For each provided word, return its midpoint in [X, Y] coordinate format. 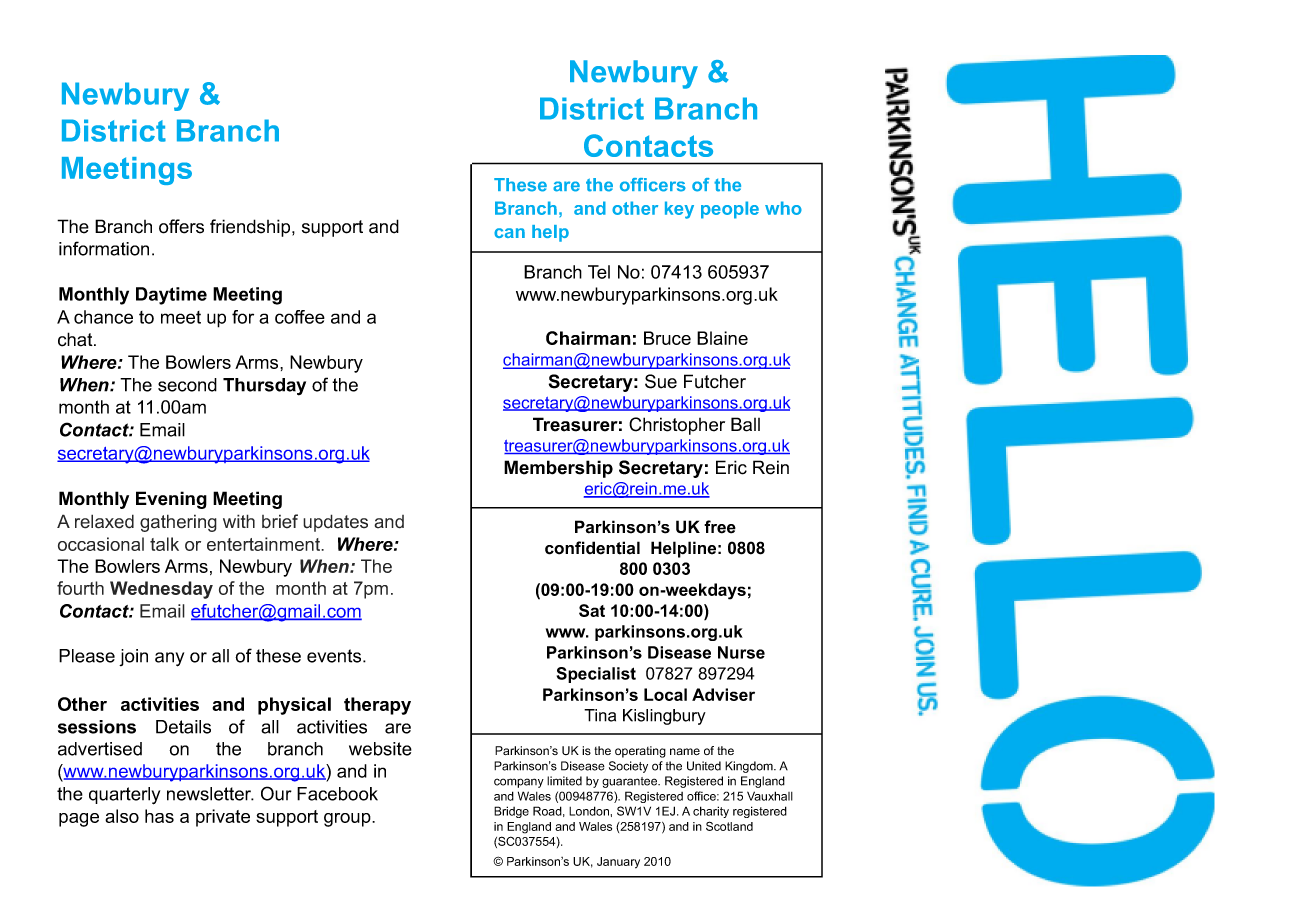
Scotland [729, 826]
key [679, 210]
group [348, 820]
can [509, 233]
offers [181, 226]
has [159, 816]
